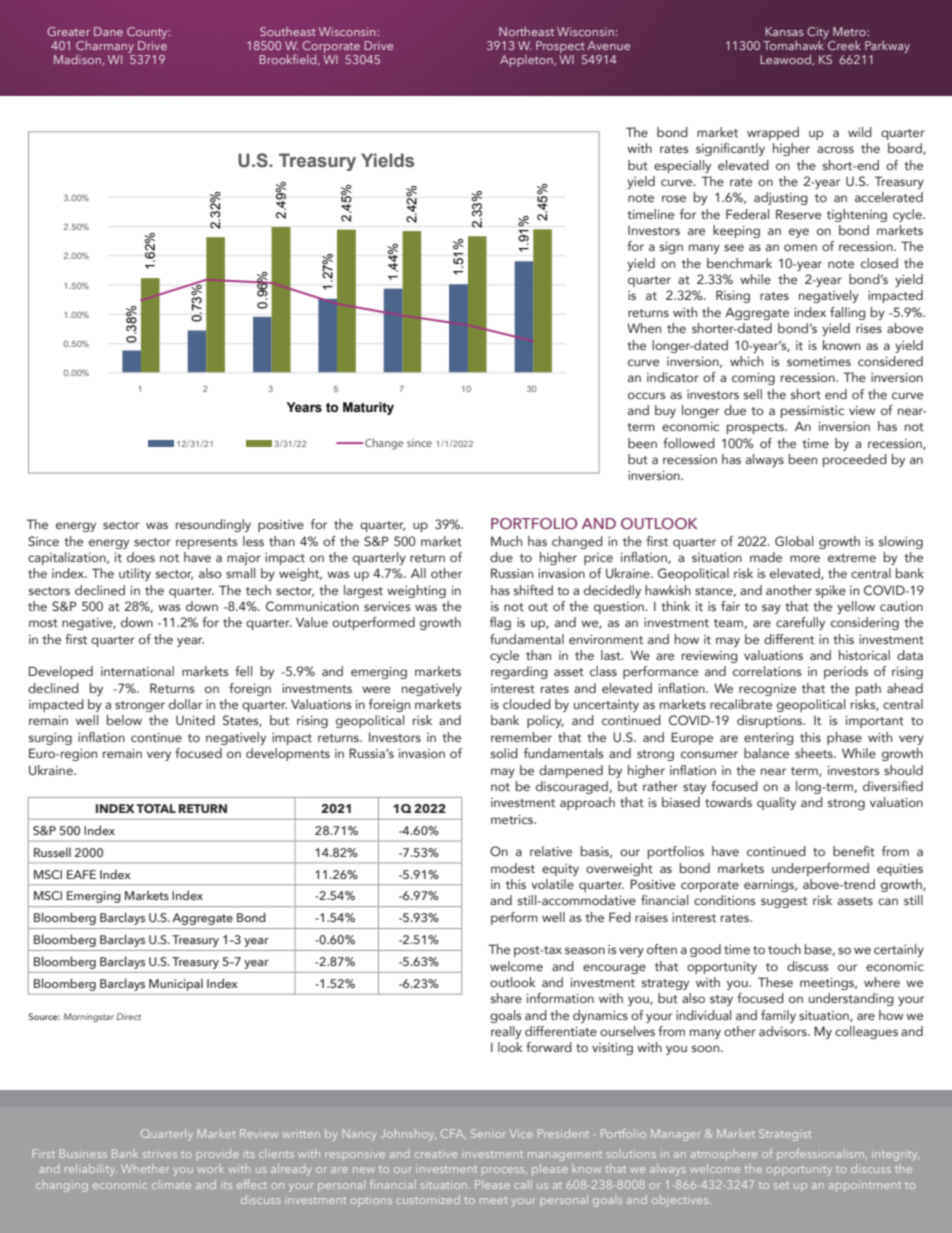  What do you see at coordinates (794, 44) in the document?
I see `Tomahawk` at bounding box center [794, 44].
